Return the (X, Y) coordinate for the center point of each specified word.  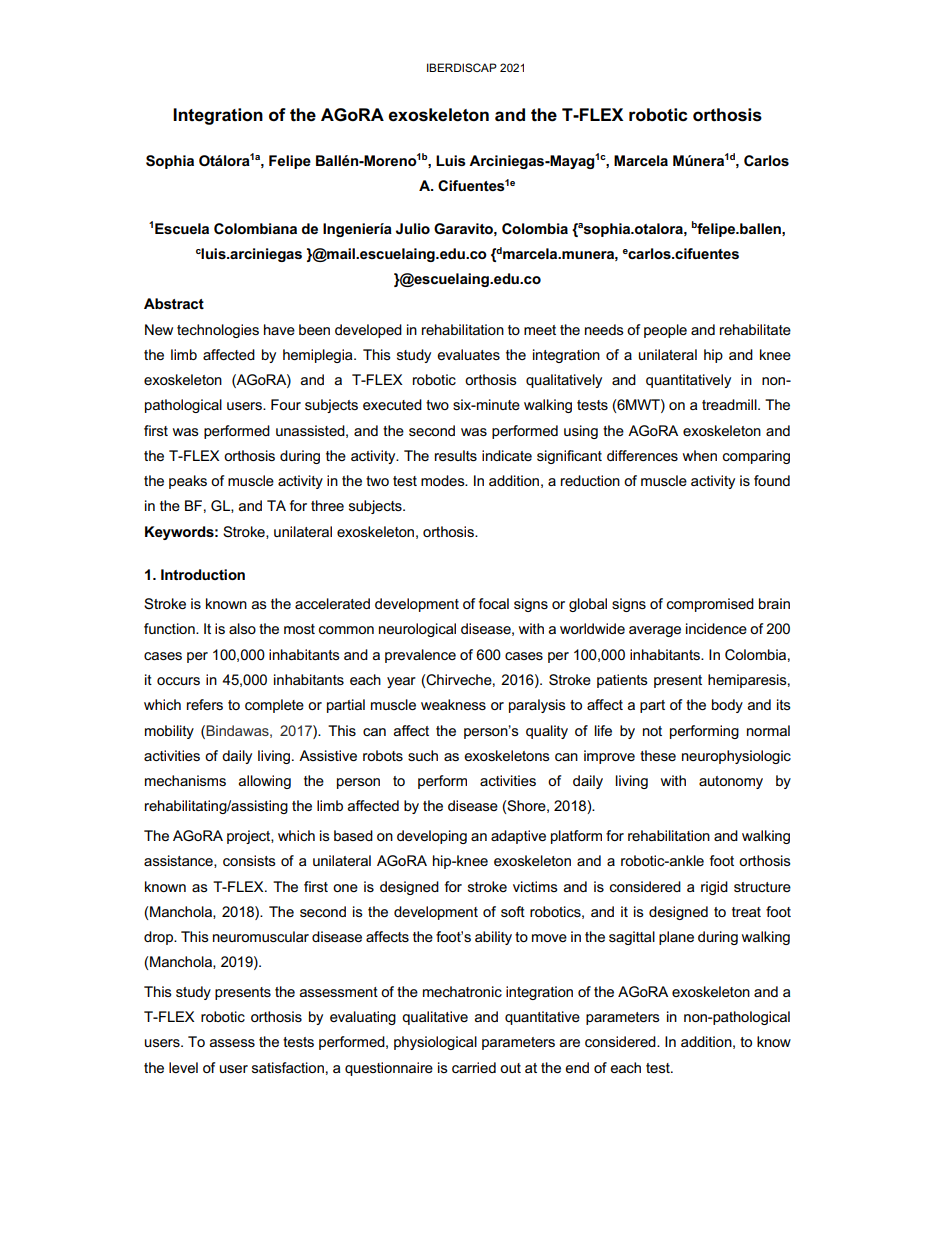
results (456, 455)
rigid (714, 888)
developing (432, 837)
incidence (716, 628)
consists (249, 860)
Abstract (174, 303)
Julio (413, 228)
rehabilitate (755, 329)
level (183, 1067)
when (700, 455)
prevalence (420, 656)
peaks (188, 482)
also (242, 628)
